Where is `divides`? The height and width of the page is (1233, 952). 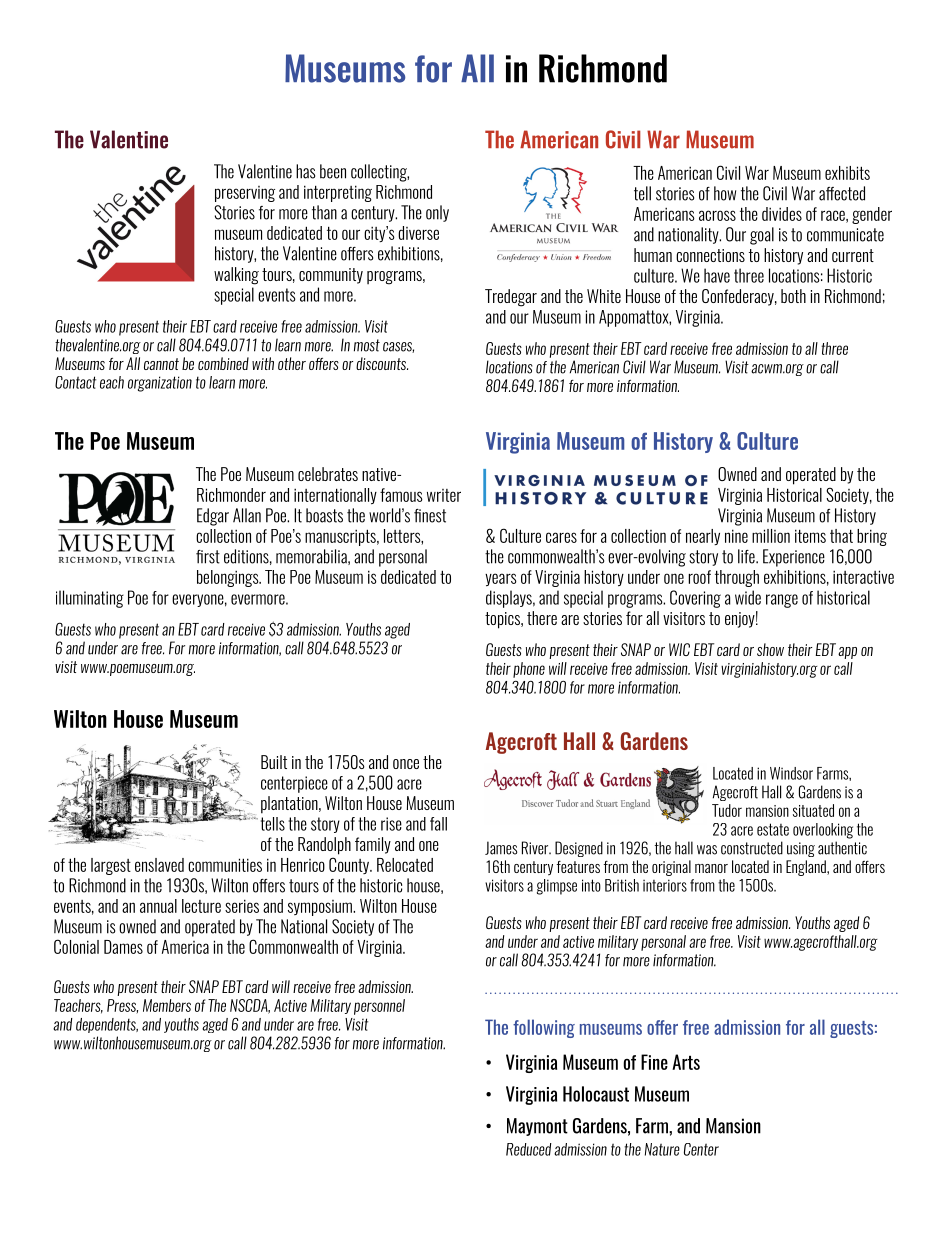 divides is located at coordinates (782, 214).
